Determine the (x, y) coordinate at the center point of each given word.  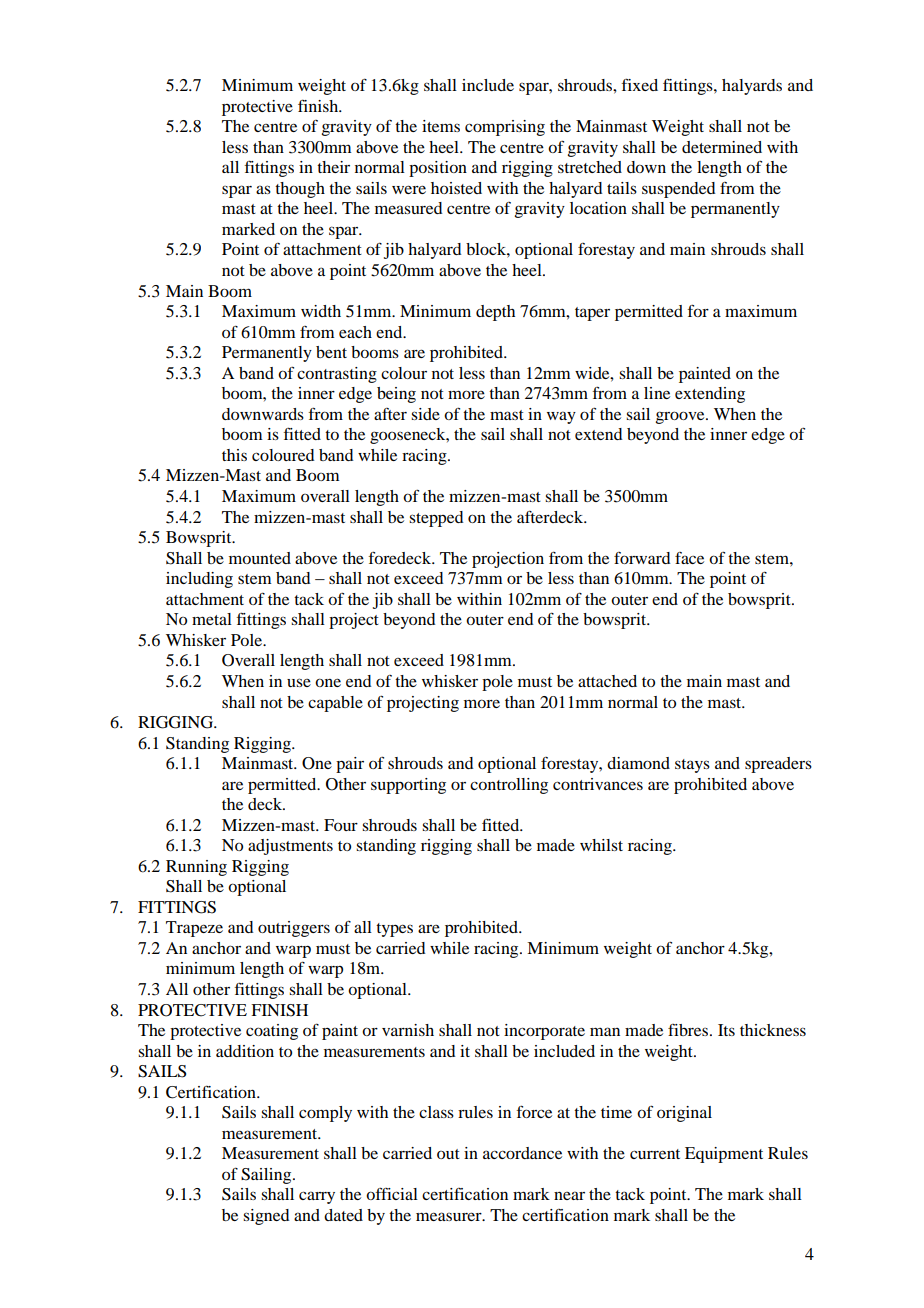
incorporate (544, 1032)
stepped (436, 519)
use (299, 682)
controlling (509, 786)
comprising (505, 128)
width (321, 311)
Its (726, 1030)
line (657, 393)
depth (495, 313)
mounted (260, 558)
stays (692, 766)
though (300, 190)
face (689, 558)
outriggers (294, 929)
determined (722, 147)
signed (266, 1217)
